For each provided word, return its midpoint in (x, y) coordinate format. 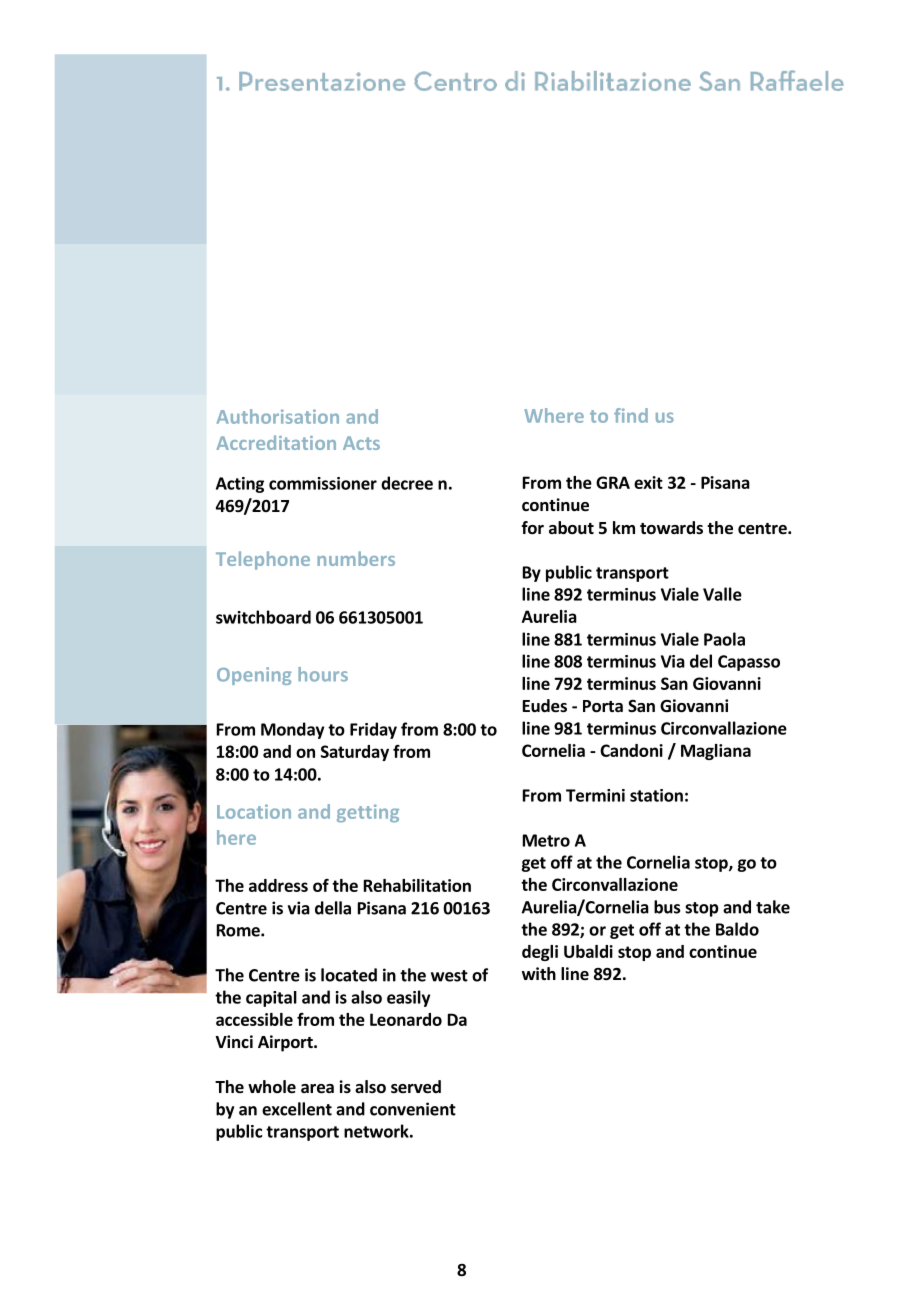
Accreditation (276, 442)
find (631, 415)
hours (323, 674)
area (317, 1089)
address (278, 885)
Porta (603, 706)
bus (667, 907)
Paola (724, 639)
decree (407, 483)
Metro (546, 840)
